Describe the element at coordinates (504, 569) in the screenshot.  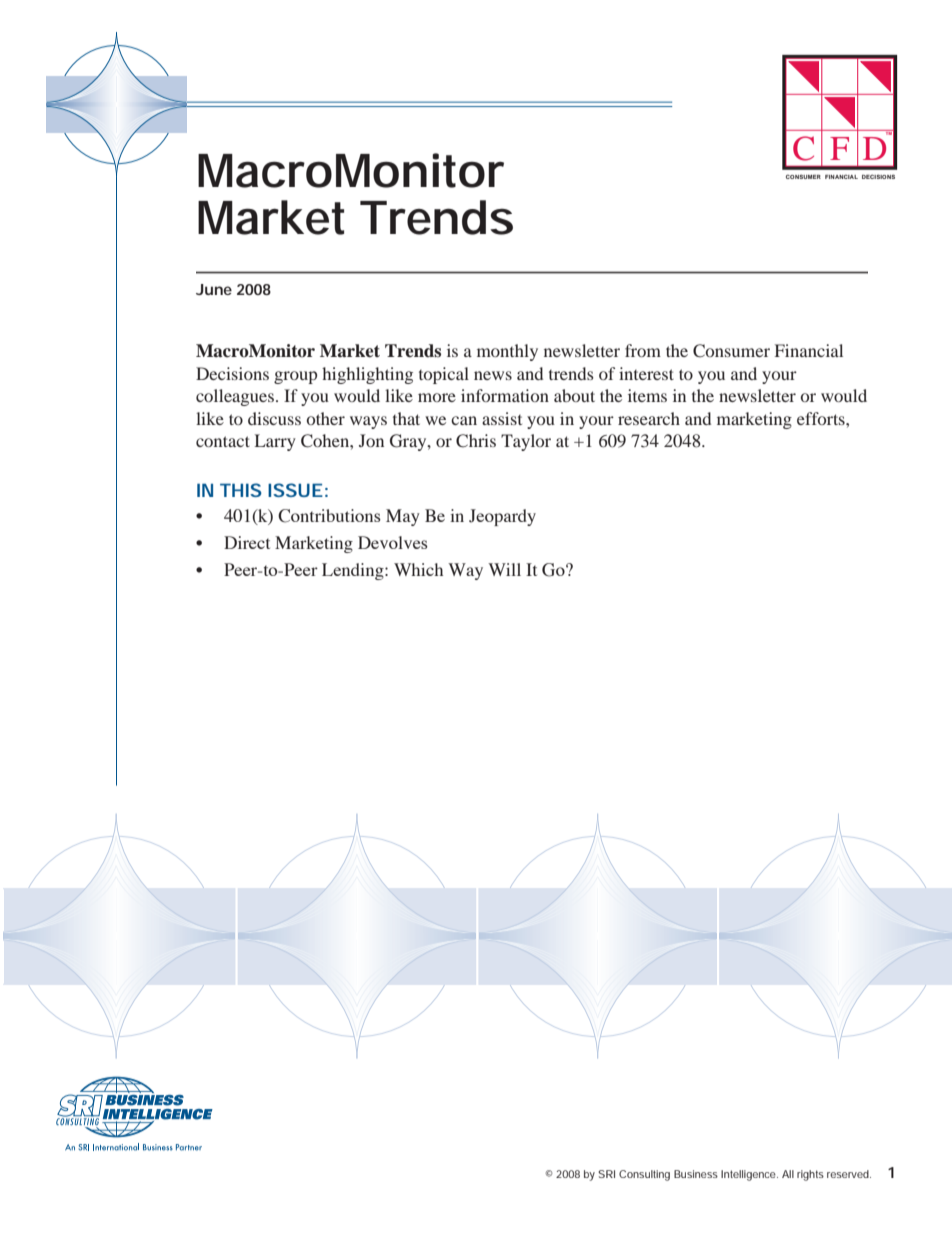
I see `Will` at that location.
